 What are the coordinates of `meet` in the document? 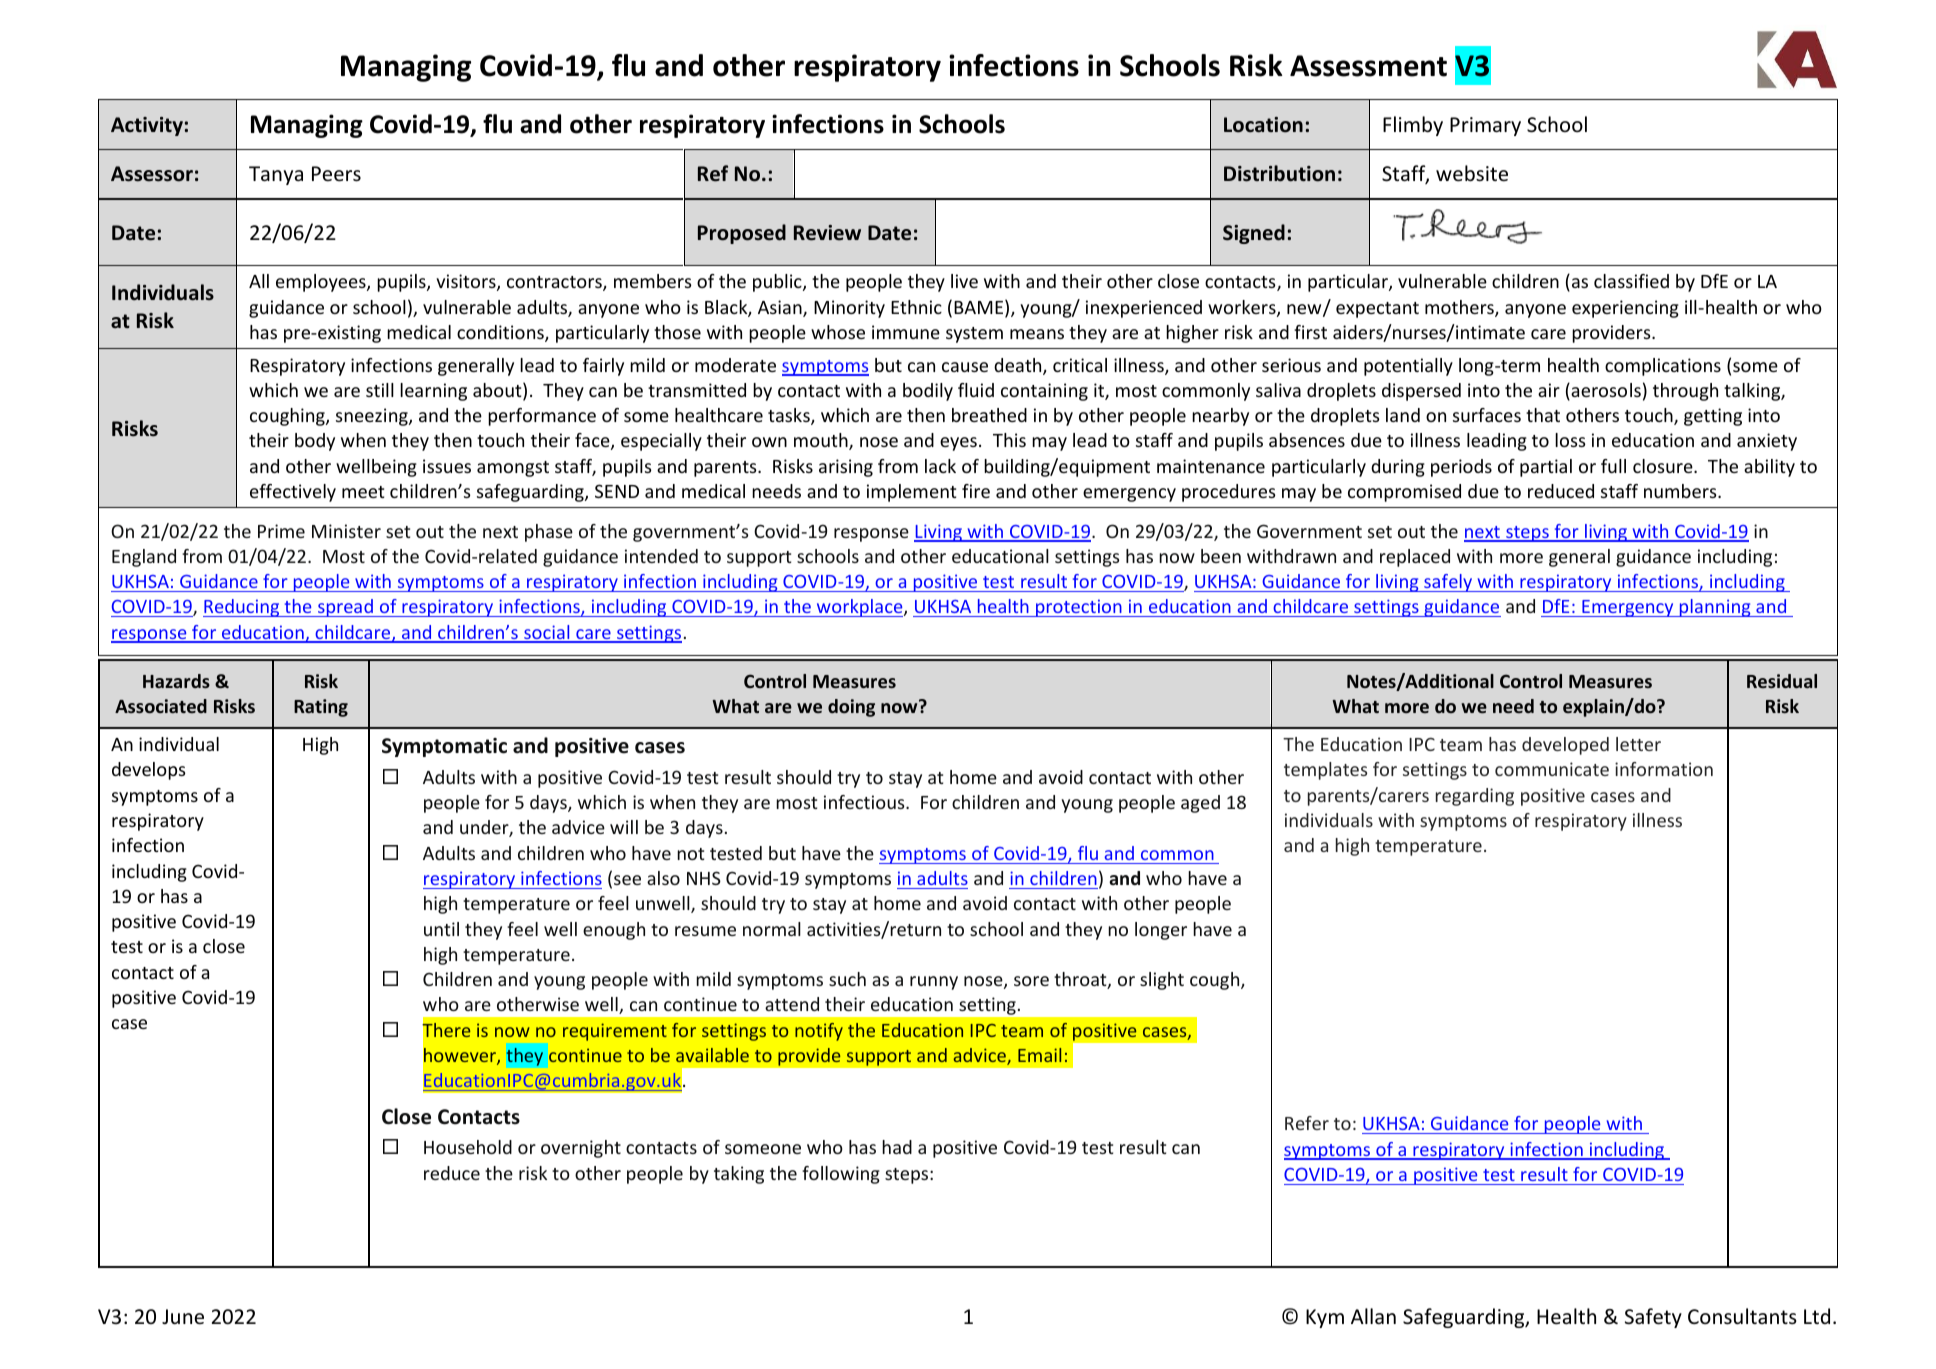 It's located at (363, 492).
